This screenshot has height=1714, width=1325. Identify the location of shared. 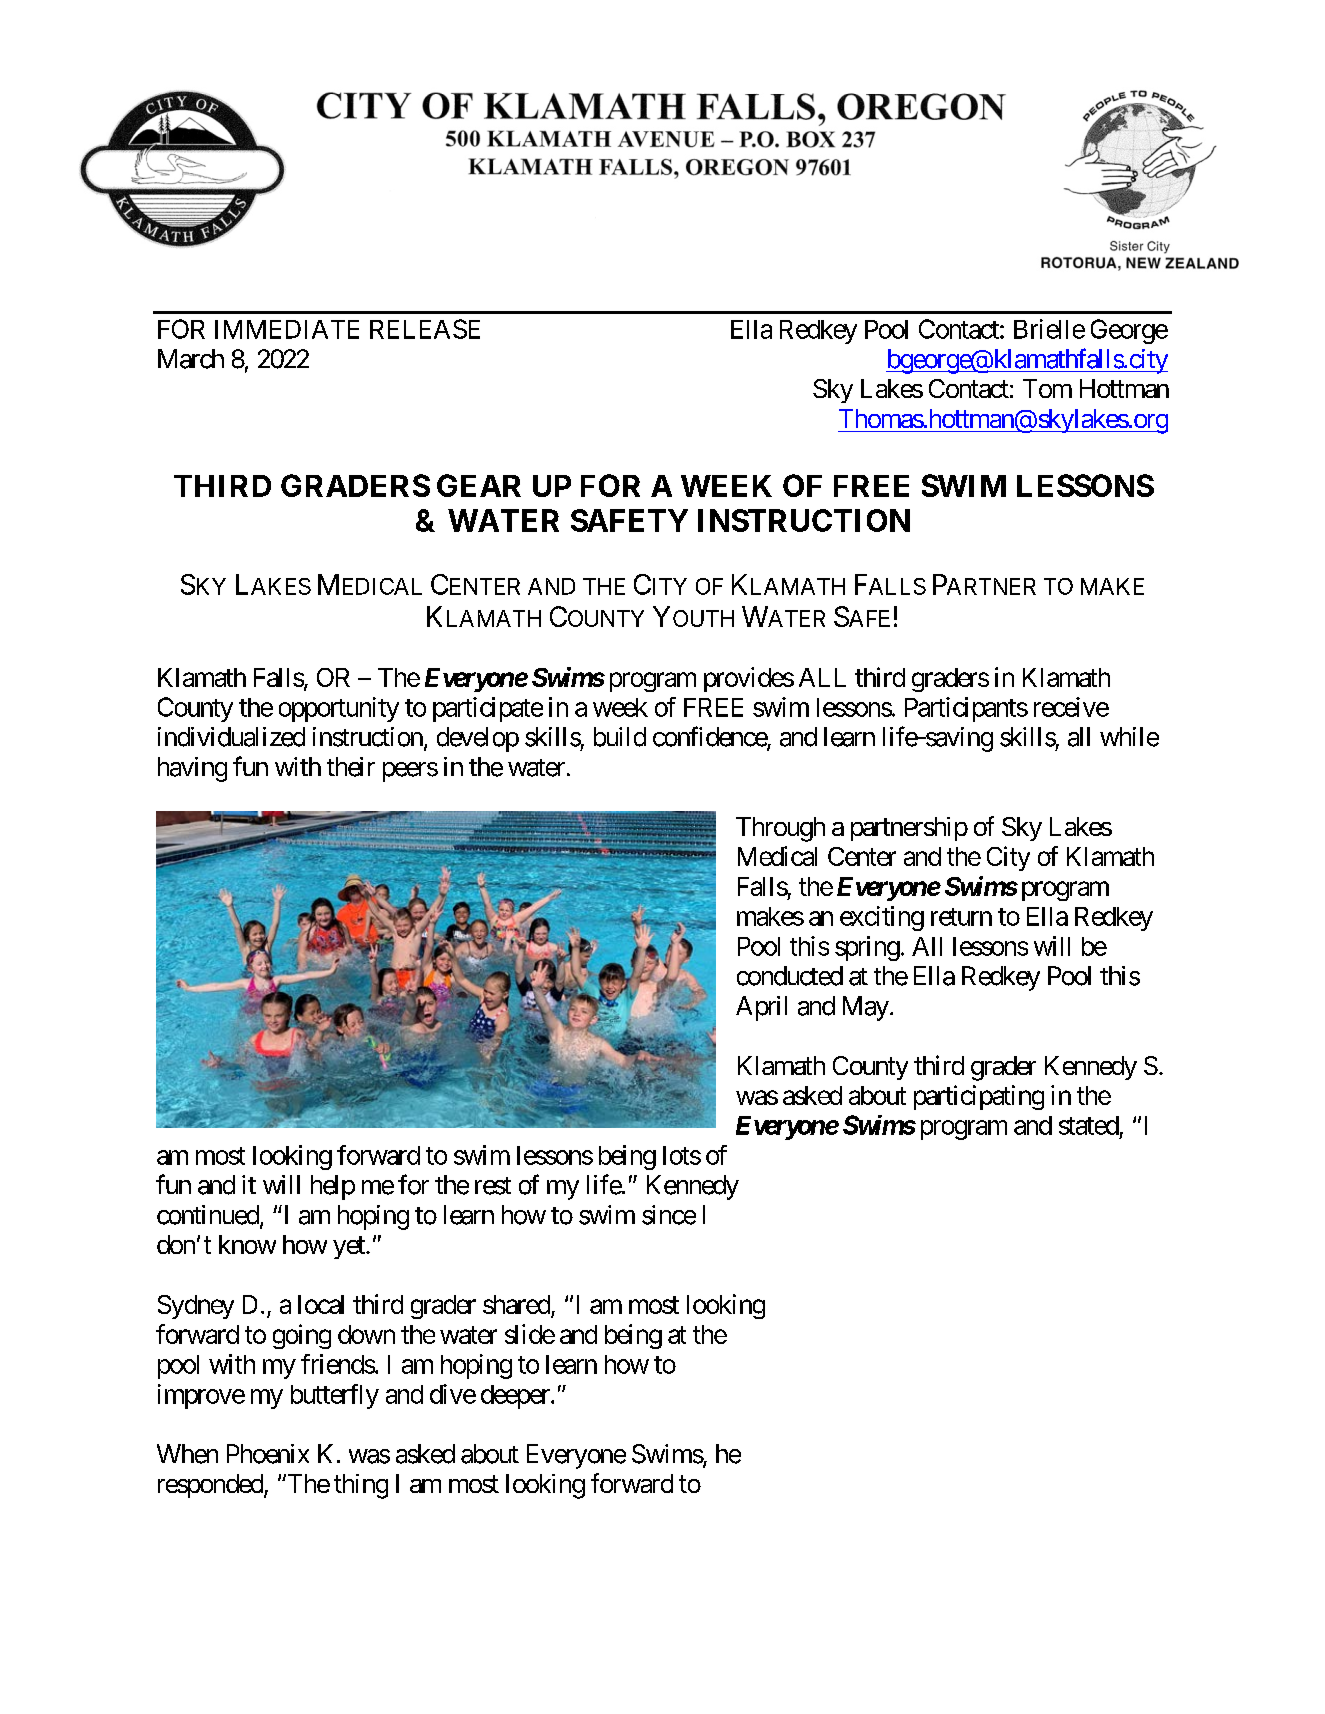
(517, 1306).
